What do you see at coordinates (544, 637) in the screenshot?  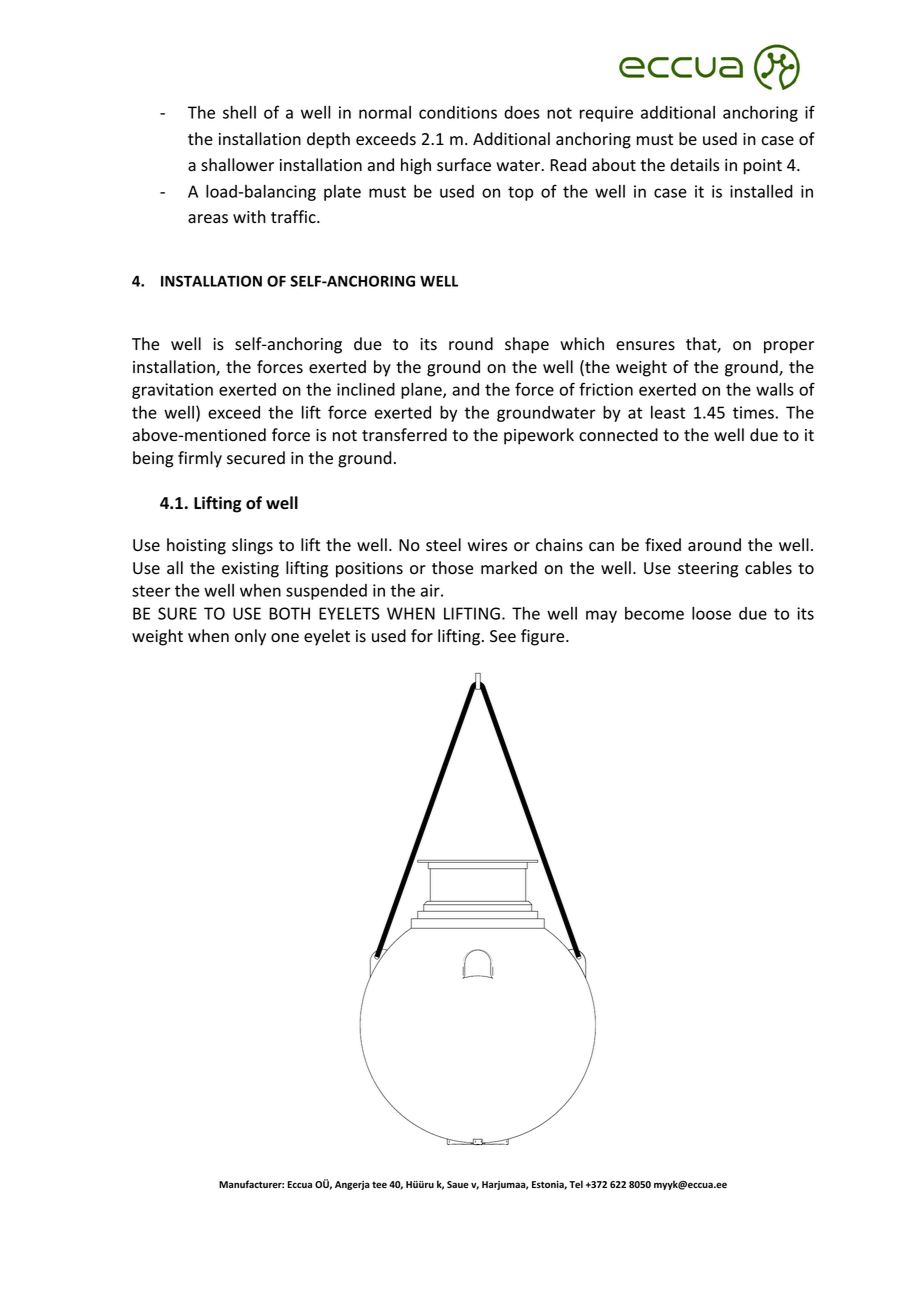 I see `figure` at bounding box center [544, 637].
